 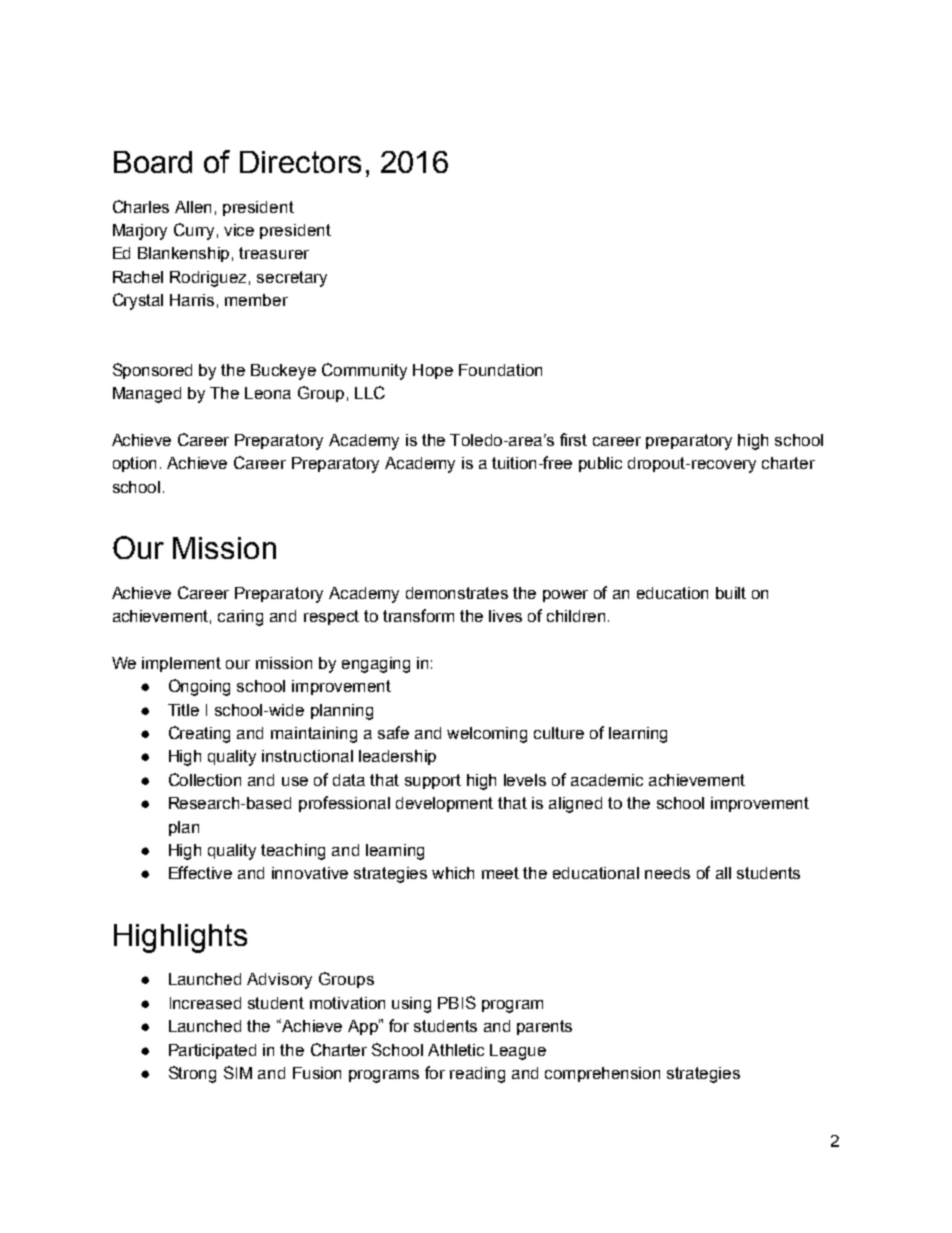 I want to click on Effective, so click(x=200, y=872).
